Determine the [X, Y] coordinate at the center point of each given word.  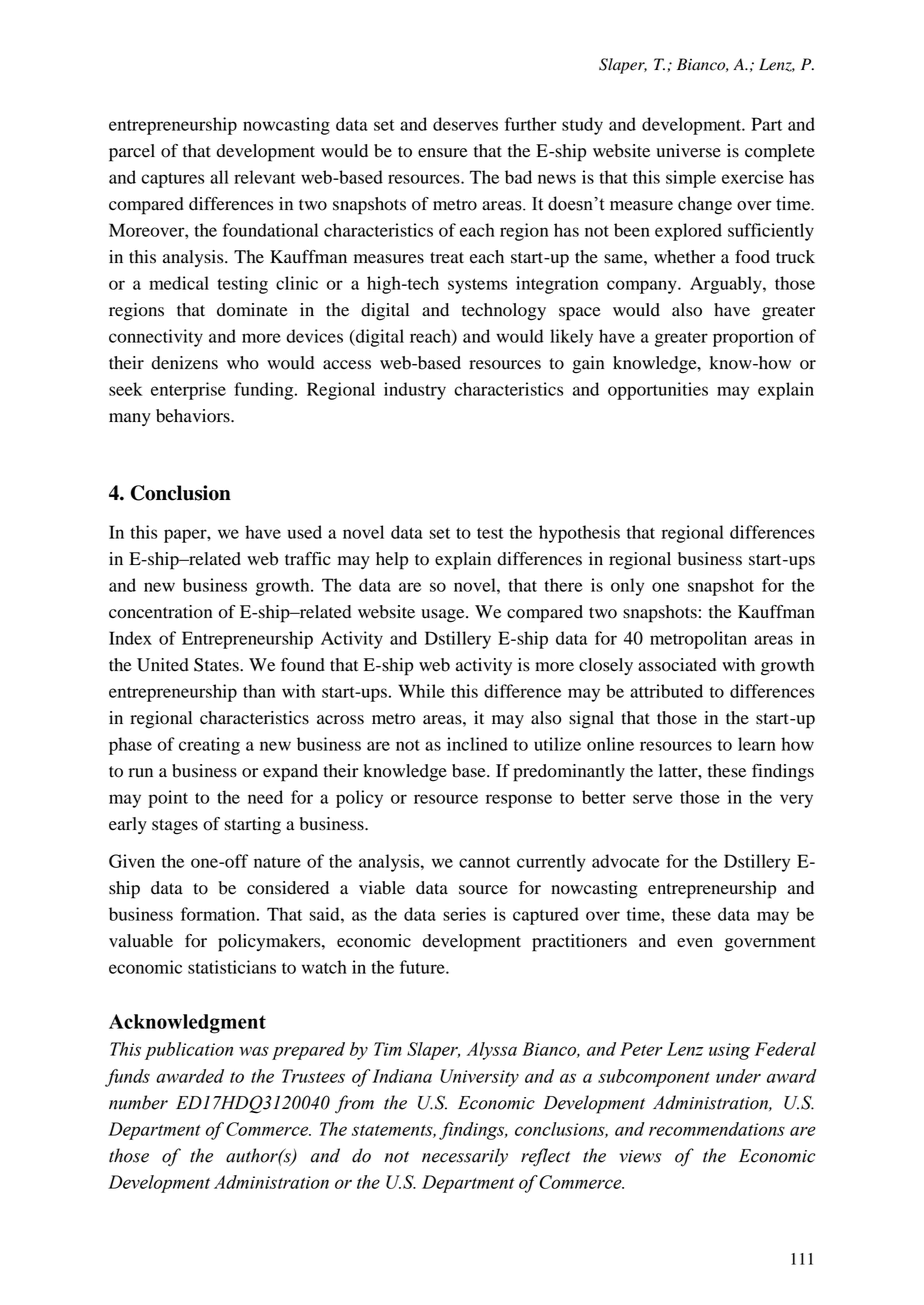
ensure [443, 153]
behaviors [194, 416]
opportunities [658, 391]
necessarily [465, 1157]
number [138, 1102]
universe [688, 151]
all [219, 177]
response [519, 801]
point [168, 799]
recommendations [717, 1129]
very [796, 801]
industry [415, 391]
